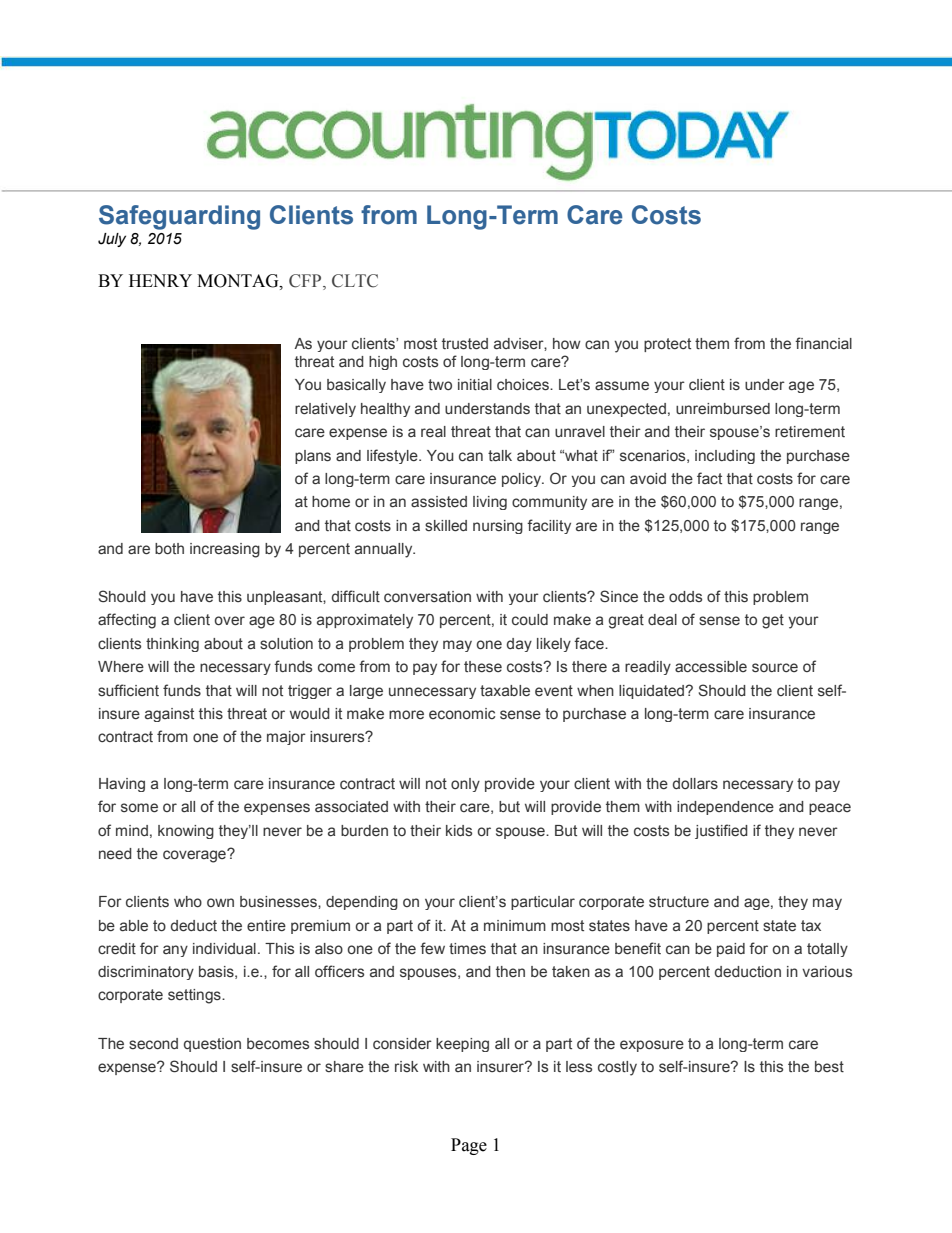  What do you see at coordinates (775, 668) in the document?
I see `source` at bounding box center [775, 668].
